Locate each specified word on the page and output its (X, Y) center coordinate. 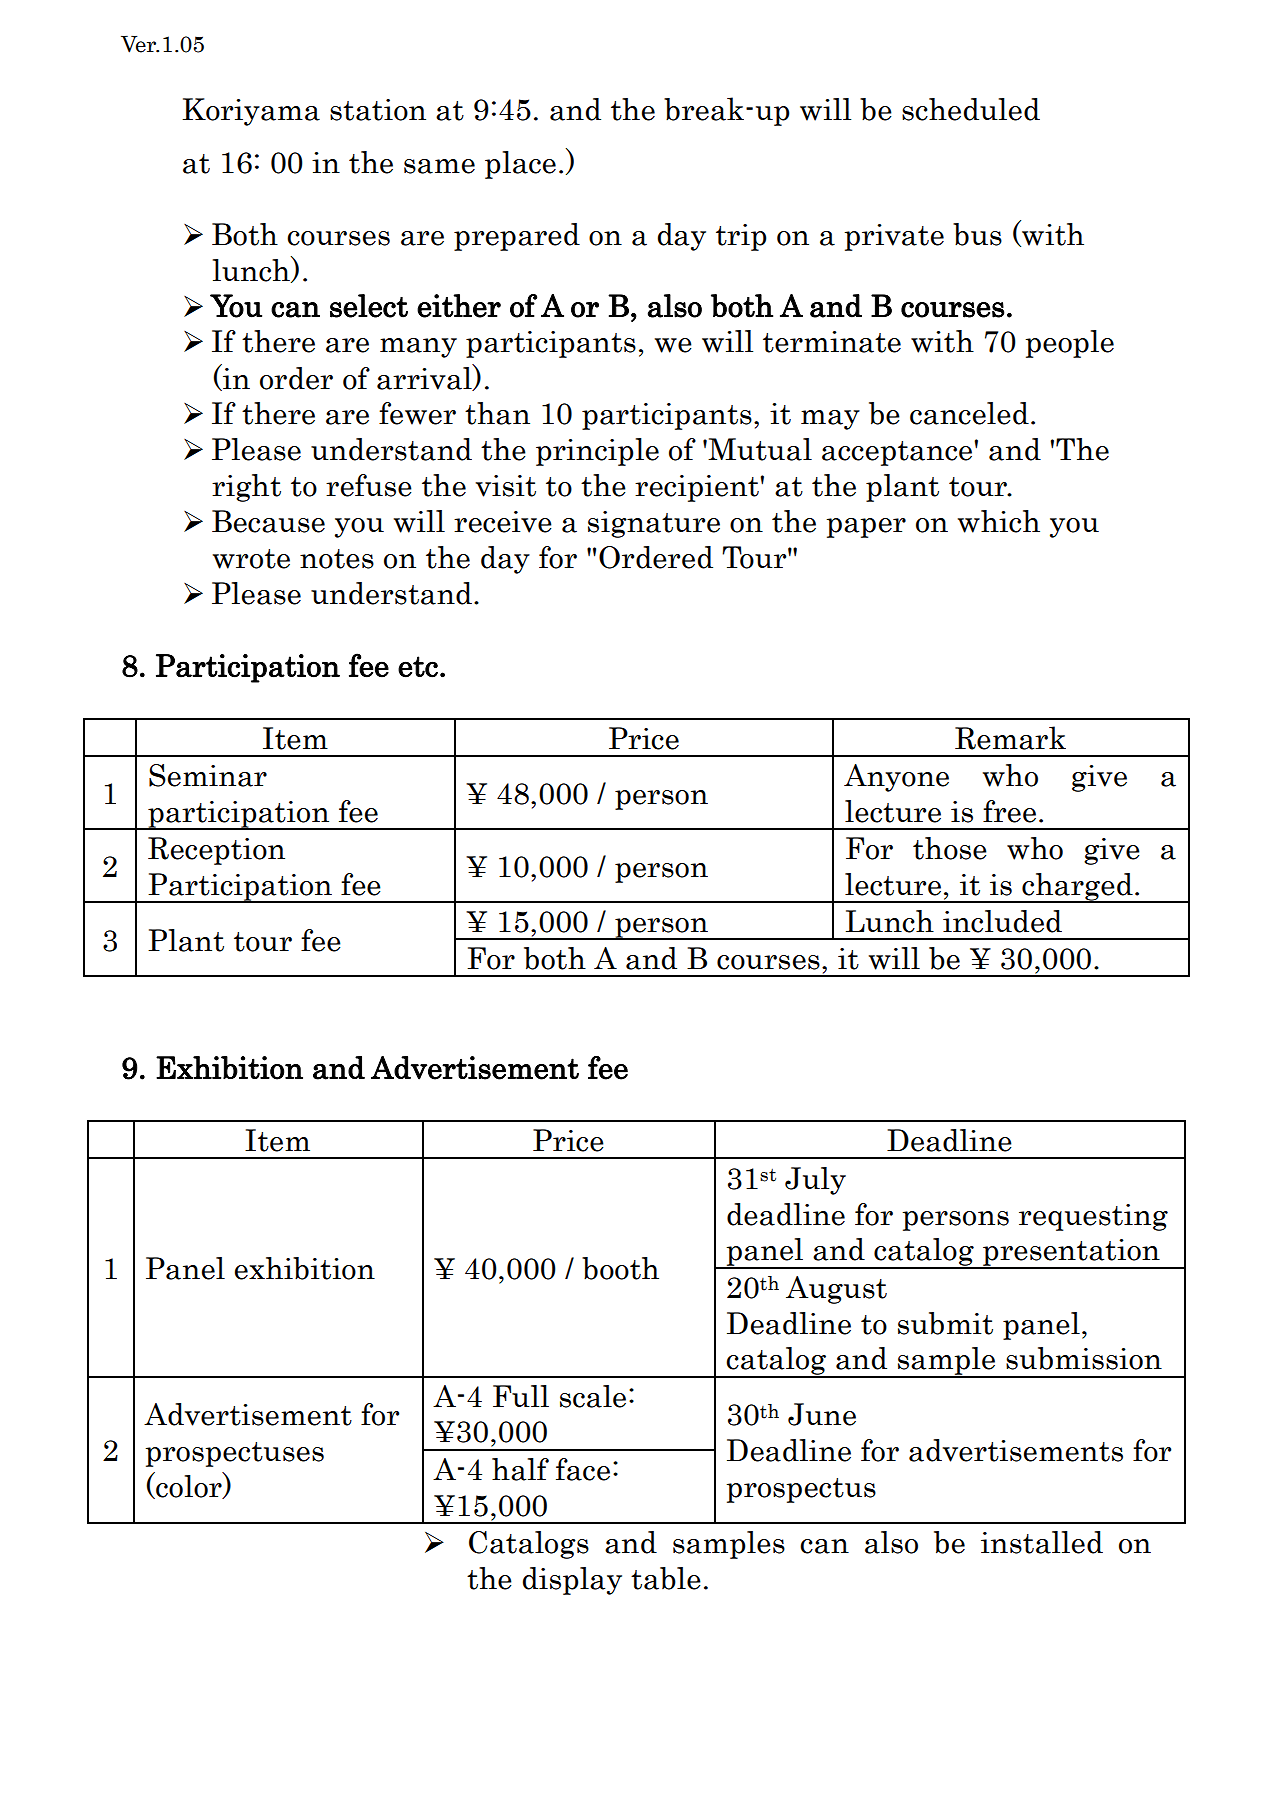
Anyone (896, 778)
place (520, 165)
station (378, 110)
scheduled (971, 109)
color (189, 1486)
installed (1042, 1542)
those (950, 848)
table (666, 1578)
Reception (216, 851)
